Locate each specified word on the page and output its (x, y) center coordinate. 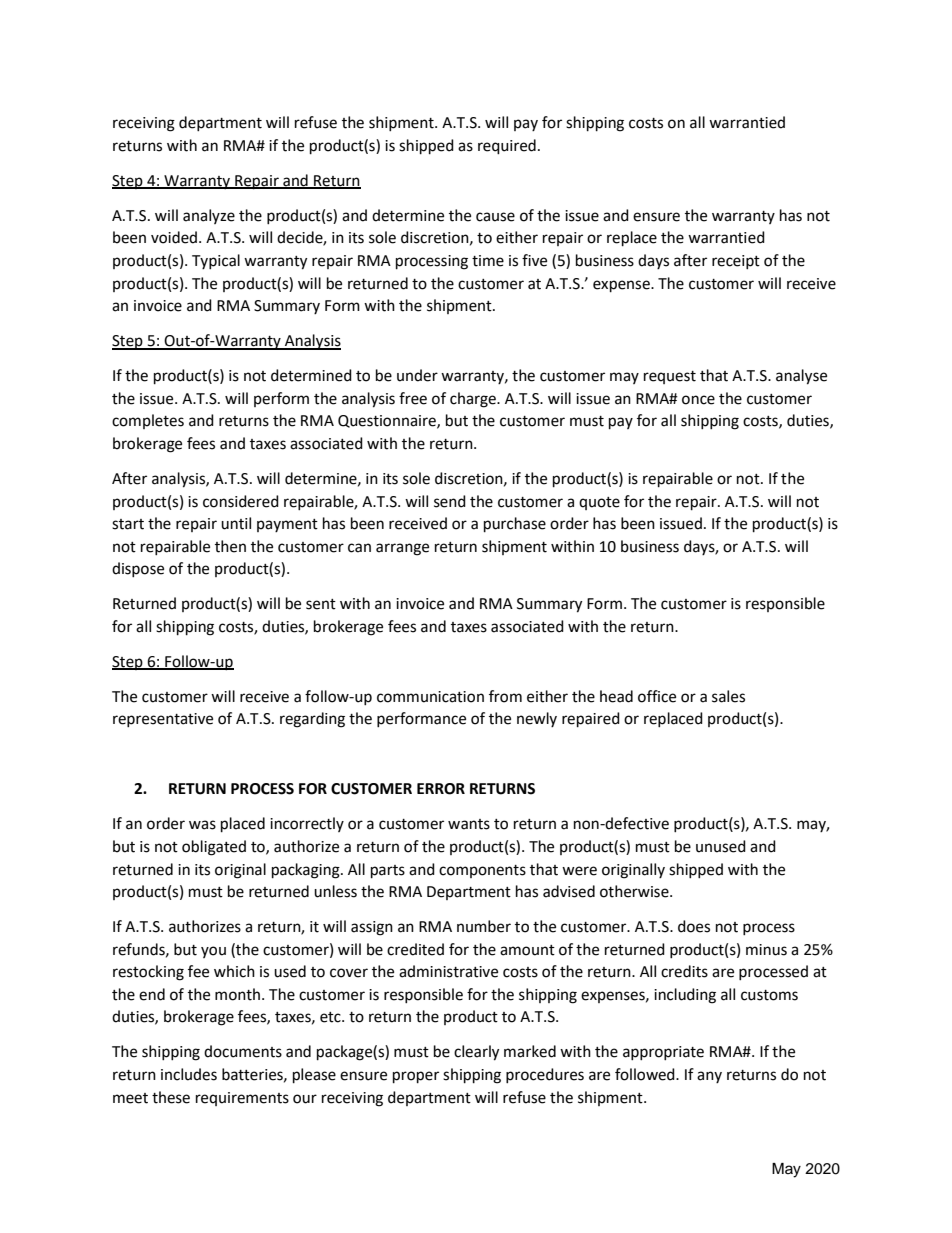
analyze (209, 216)
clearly (476, 1053)
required (507, 147)
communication (430, 697)
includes (189, 1074)
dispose (138, 569)
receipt (736, 262)
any (709, 1077)
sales (728, 696)
